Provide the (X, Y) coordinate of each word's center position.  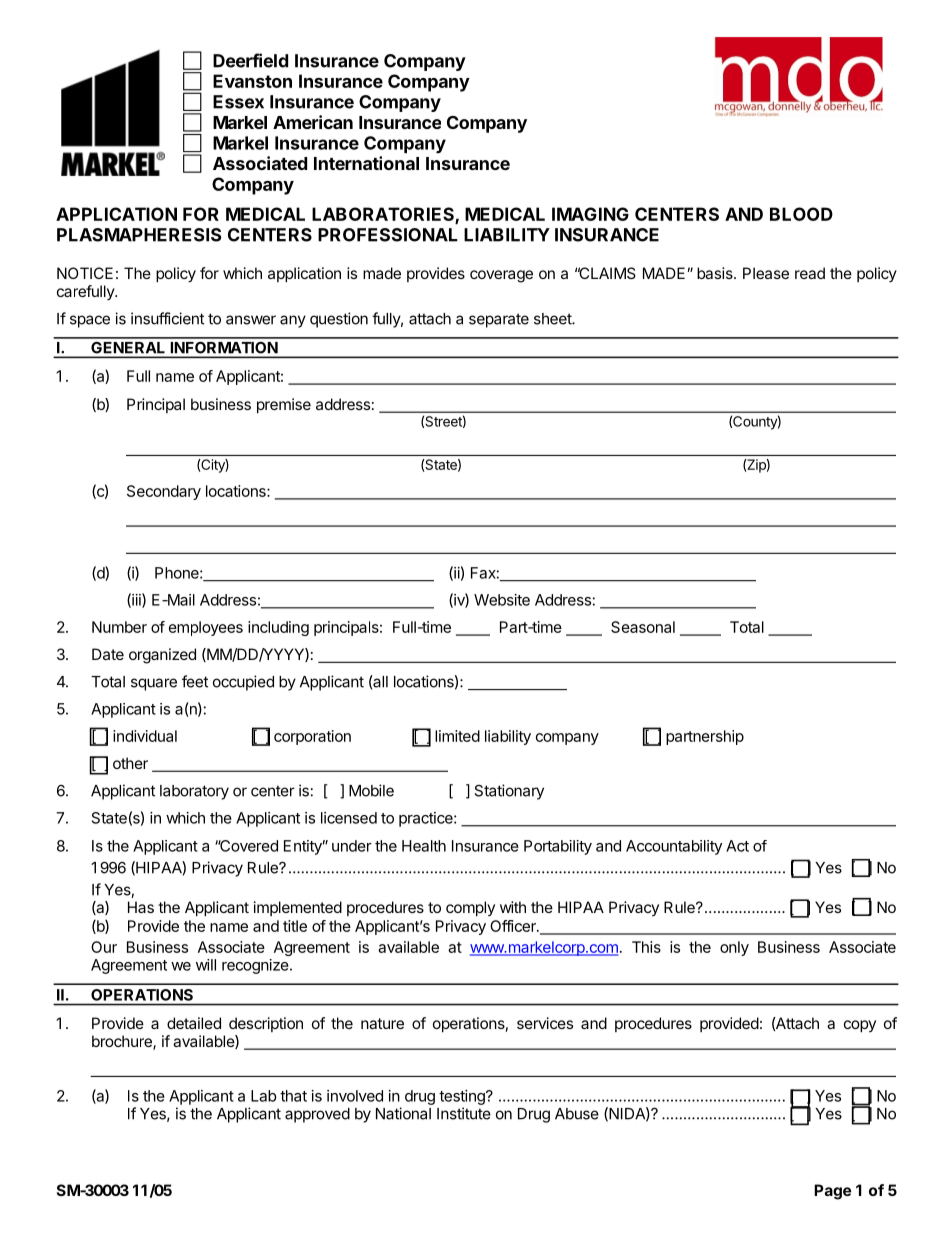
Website (502, 600)
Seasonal (643, 627)
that (293, 1096)
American (313, 122)
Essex (238, 102)
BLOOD (801, 214)
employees (206, 628)
